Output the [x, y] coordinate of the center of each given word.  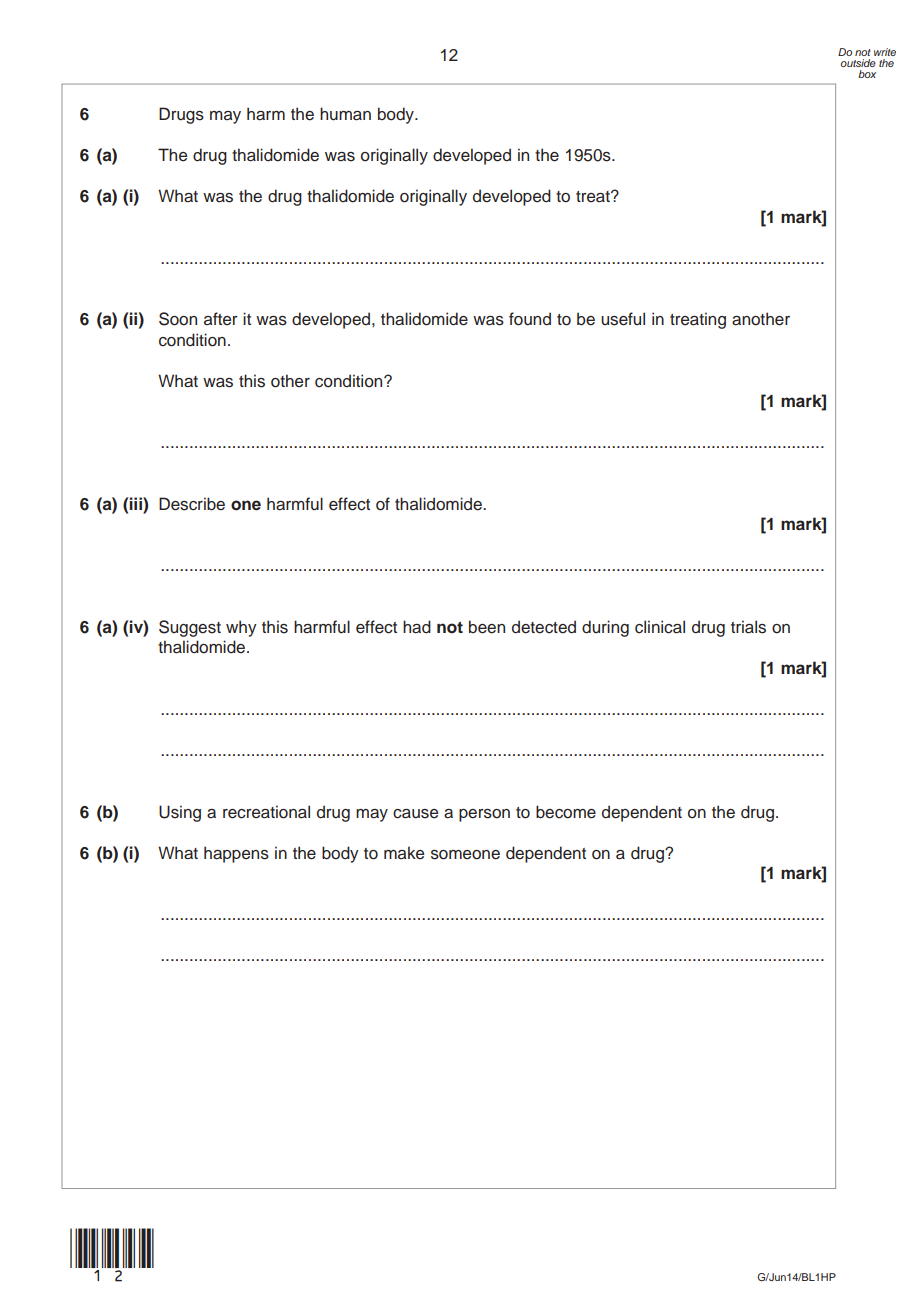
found [530, 319]
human [345, 114]
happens [236, 854]
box [867, 74]
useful [623, 319]
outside [858, 63]
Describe [192, 504]
